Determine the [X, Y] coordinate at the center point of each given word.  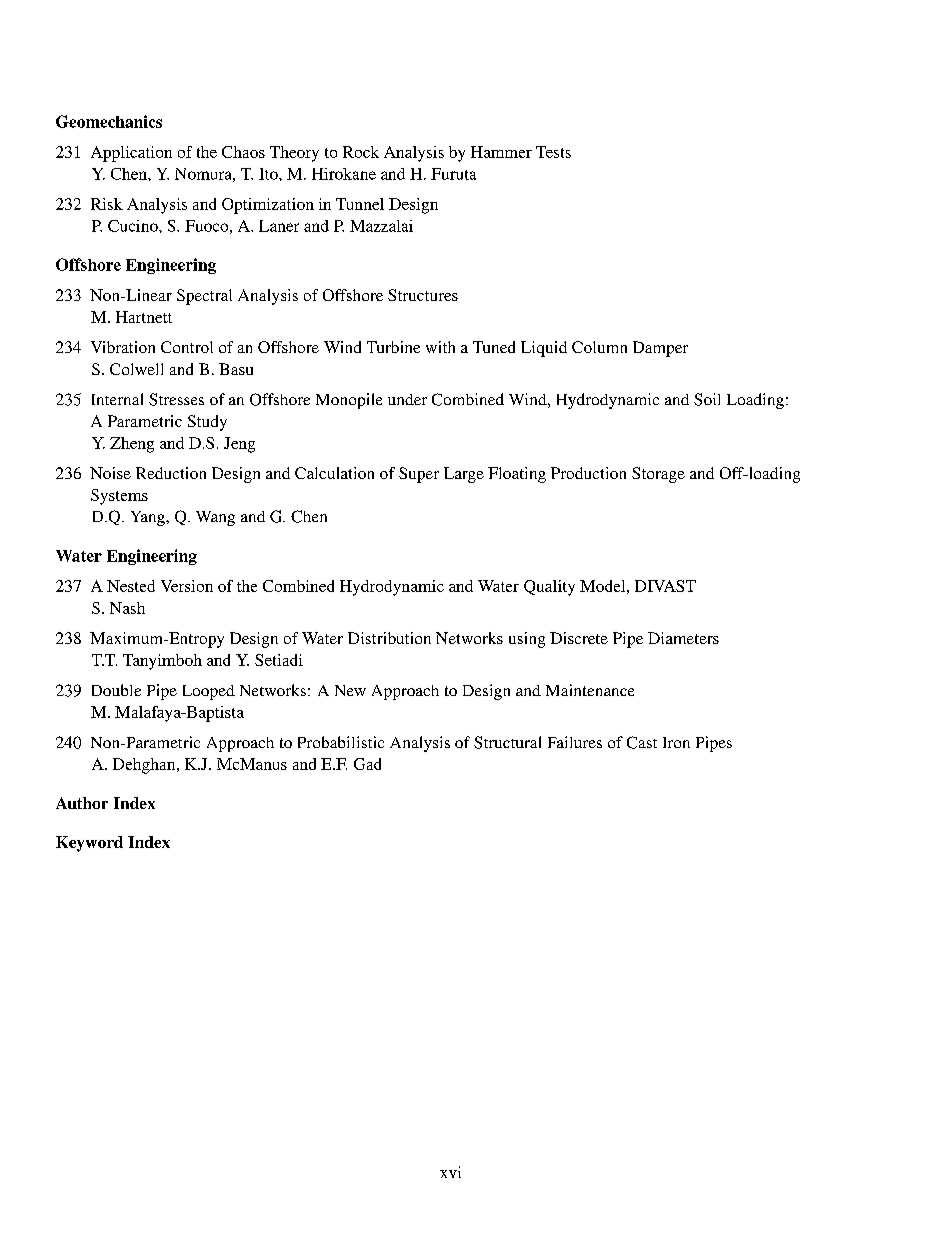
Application [131, 154]
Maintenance [590, 690]
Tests [553, 152]
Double [116, 690]
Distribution [389, 638]
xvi [450, 1172]
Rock [361, 152]
